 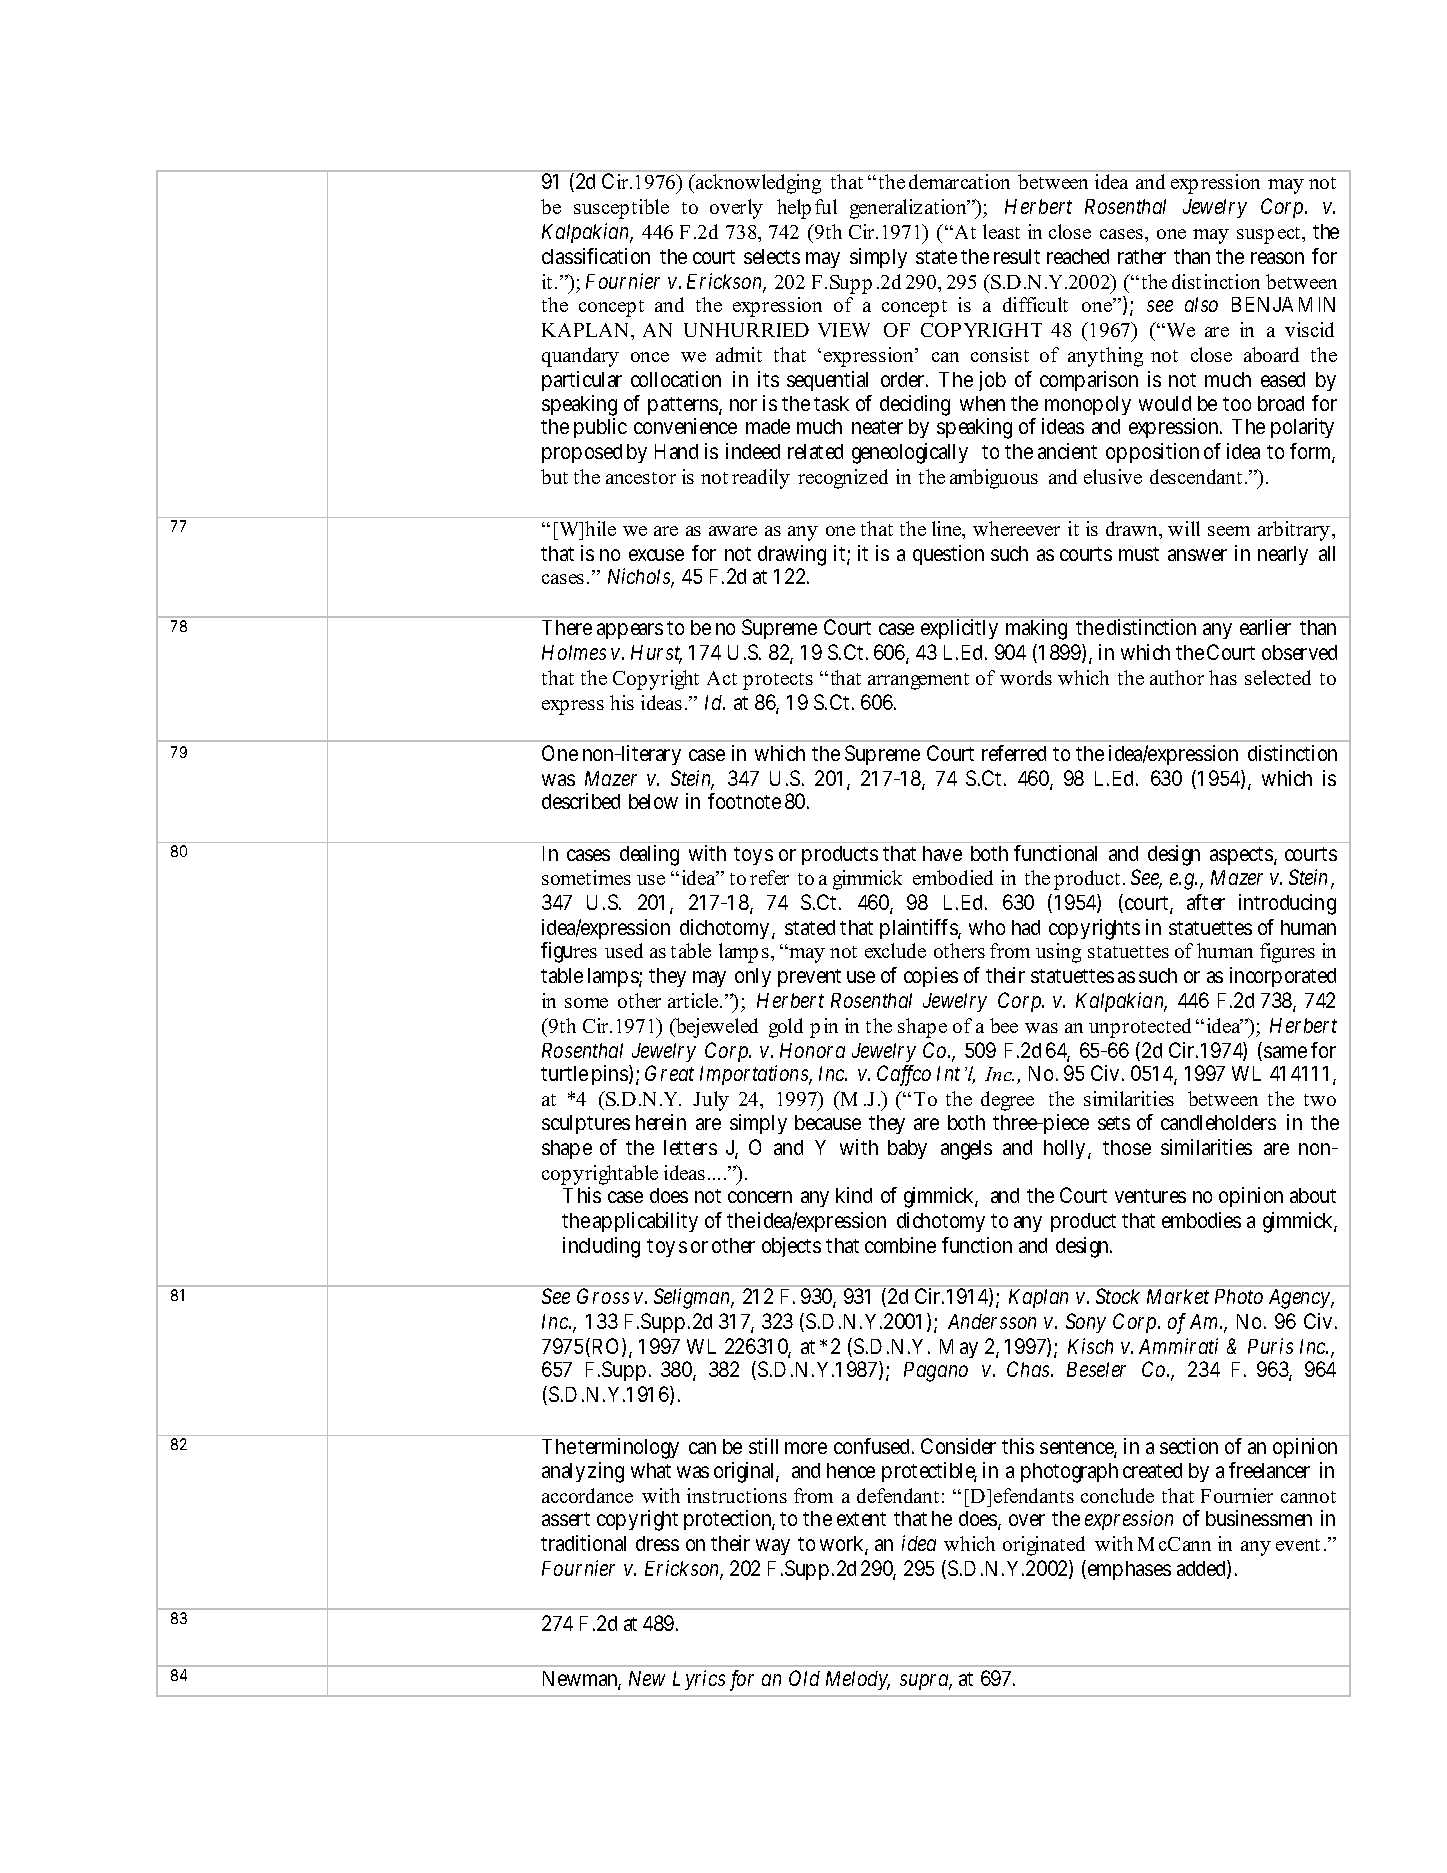 What do you see at coordinates (919, 929) in the image?
I see `plaintiffs` at bounding box center [919, 929].
